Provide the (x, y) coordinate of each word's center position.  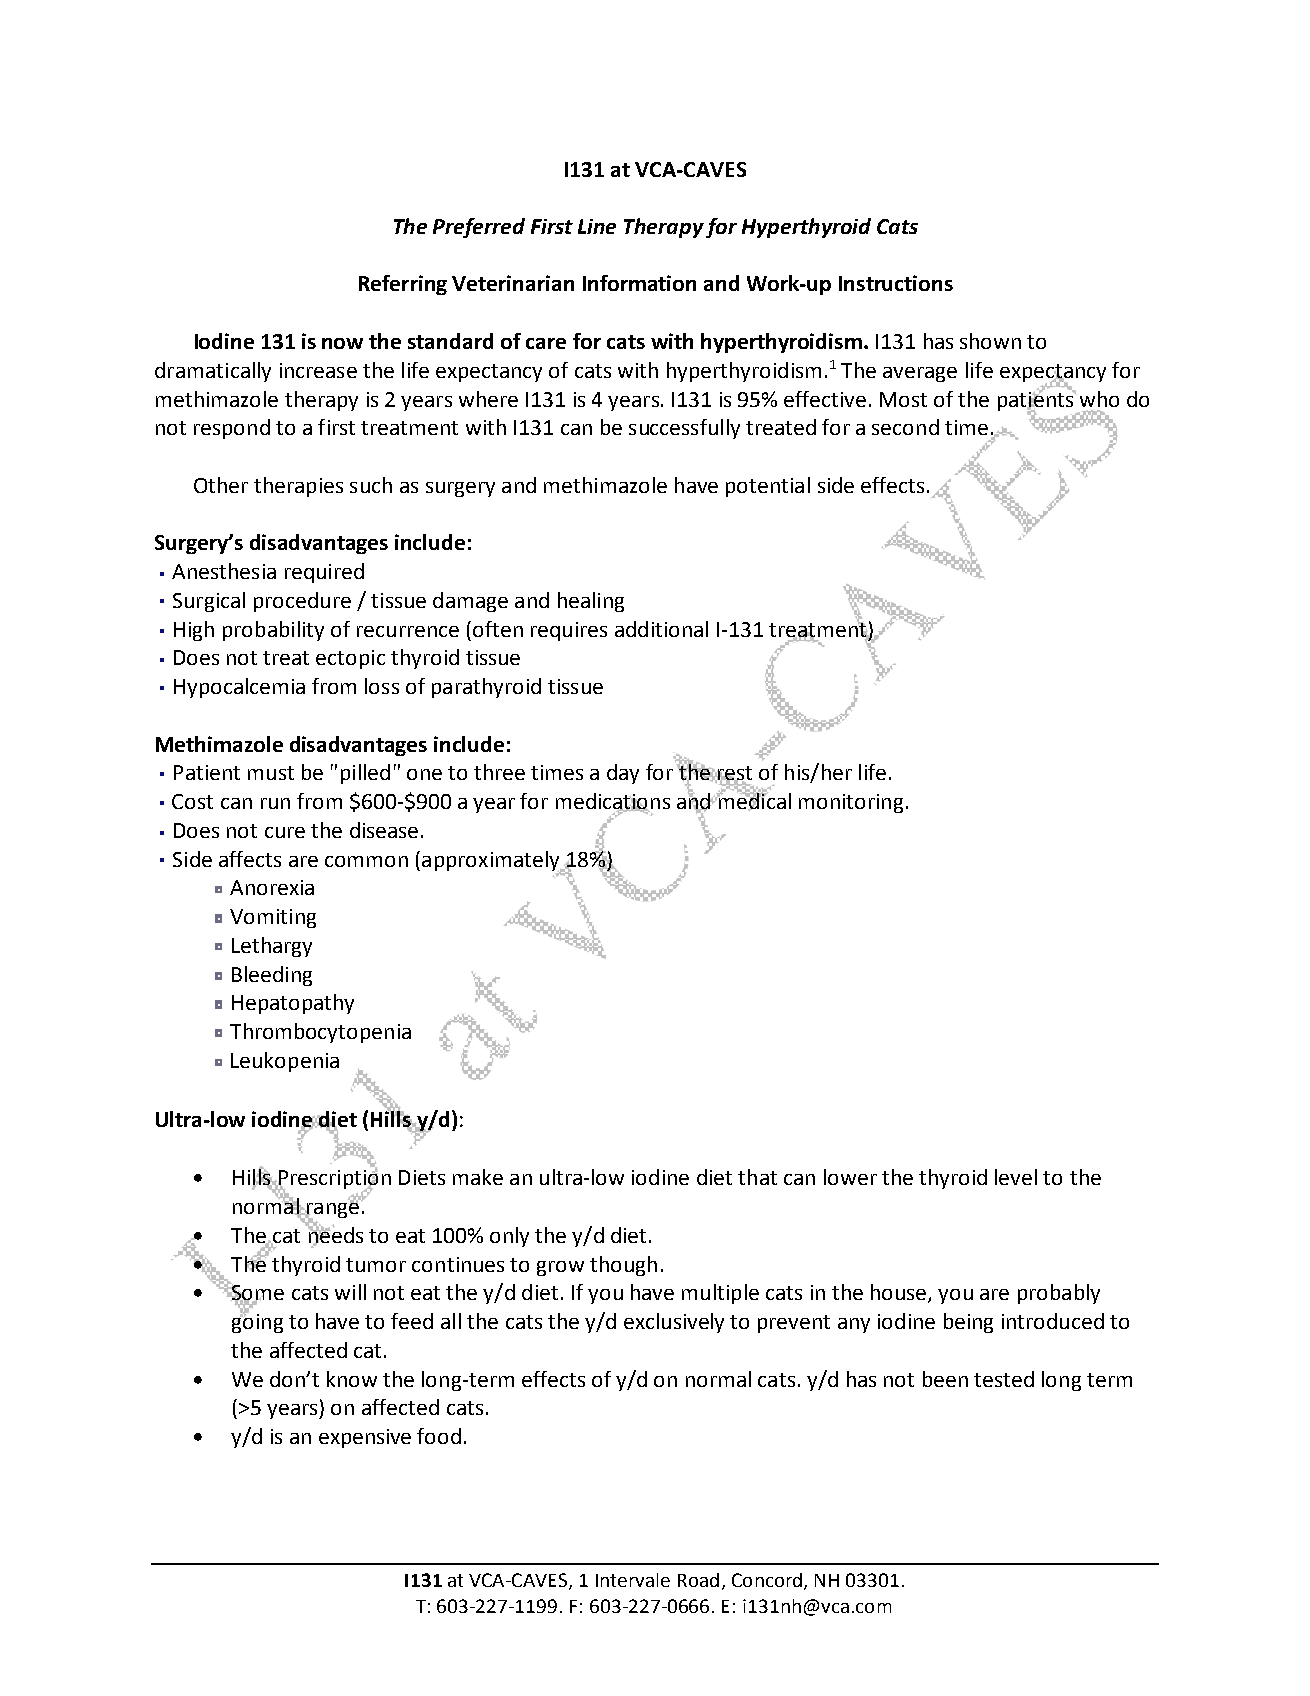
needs (334, 1235)
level (1016, 1177)
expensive (365, 1438)
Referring (403, 285)
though (623, 1266)
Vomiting (273, 918)
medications (613, 802)
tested (1004, 1379)
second (905, 427)
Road (698, 1580)
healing (591, 602)
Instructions (896, 283)
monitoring (851, 803)
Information (639, 283)
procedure (302, 602)
